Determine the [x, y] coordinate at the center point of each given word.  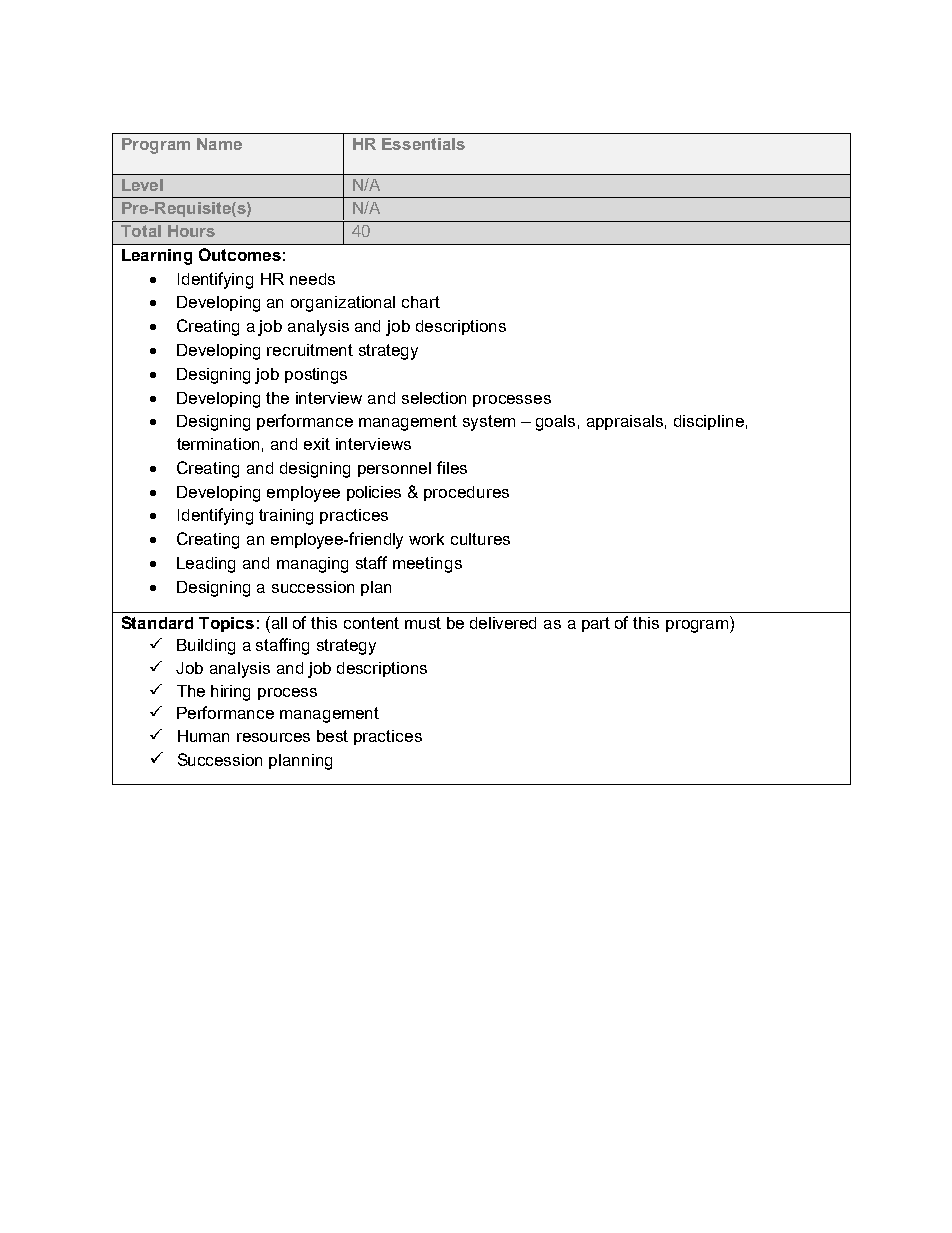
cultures [480, 539]
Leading [206, 565]
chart [421, 302]
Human [203, 736]
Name [219, 144]
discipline [709, 422]
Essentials [423, 144]
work [426, 539]
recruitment [310, 350]
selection [434, 398]
